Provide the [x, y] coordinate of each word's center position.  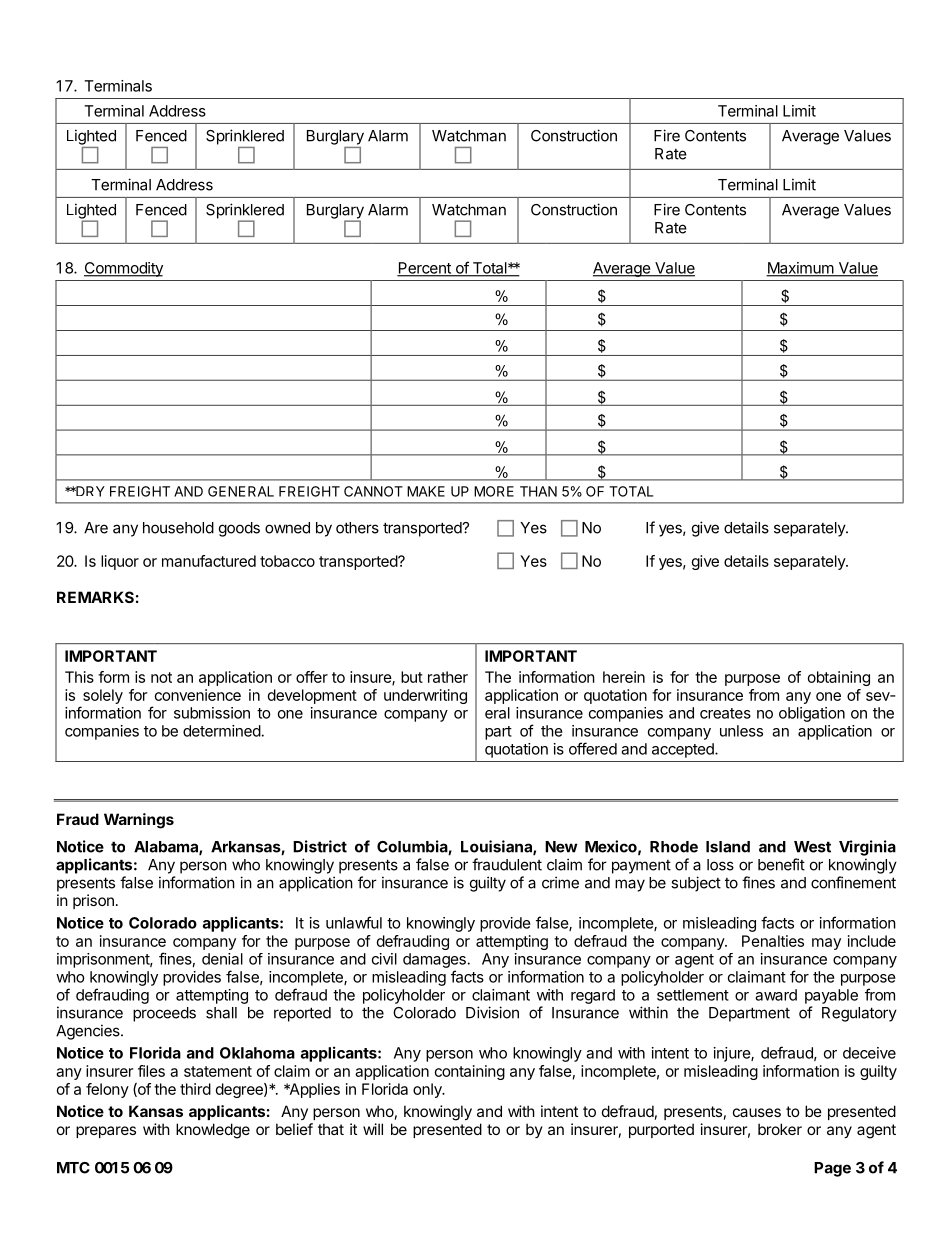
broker [780, 1129]
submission [212, 713]
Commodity [123, 269]
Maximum [800, 269]
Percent [425, 269]
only [428, 1090]
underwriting [425, 696]
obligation [812, 714]
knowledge [213, 1131]
